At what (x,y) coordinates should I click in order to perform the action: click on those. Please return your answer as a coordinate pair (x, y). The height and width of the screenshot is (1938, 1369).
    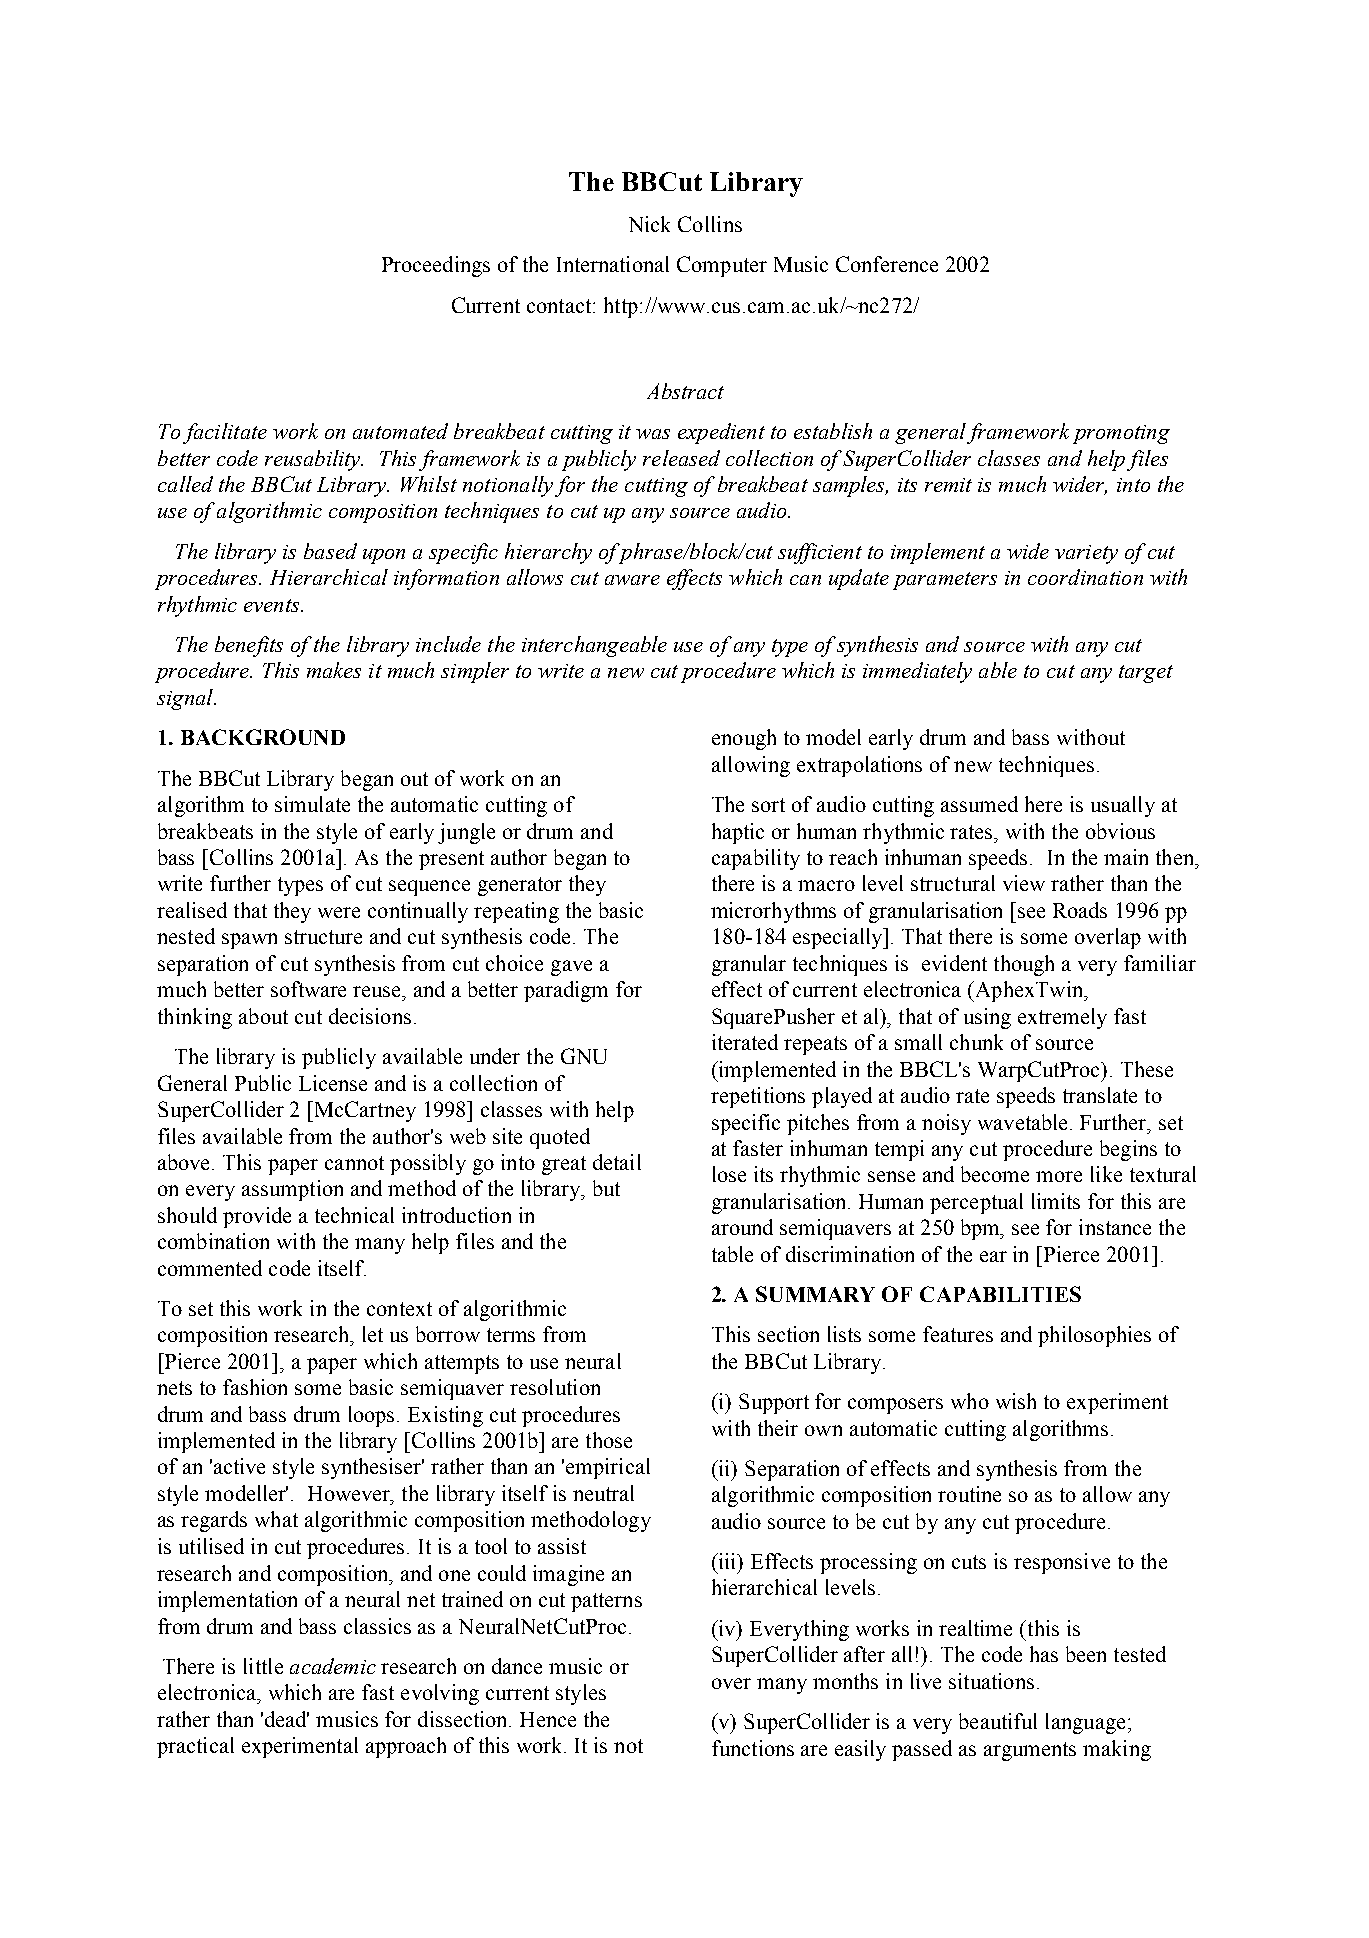
    Looking at the image, I should click on (609, 1440).
